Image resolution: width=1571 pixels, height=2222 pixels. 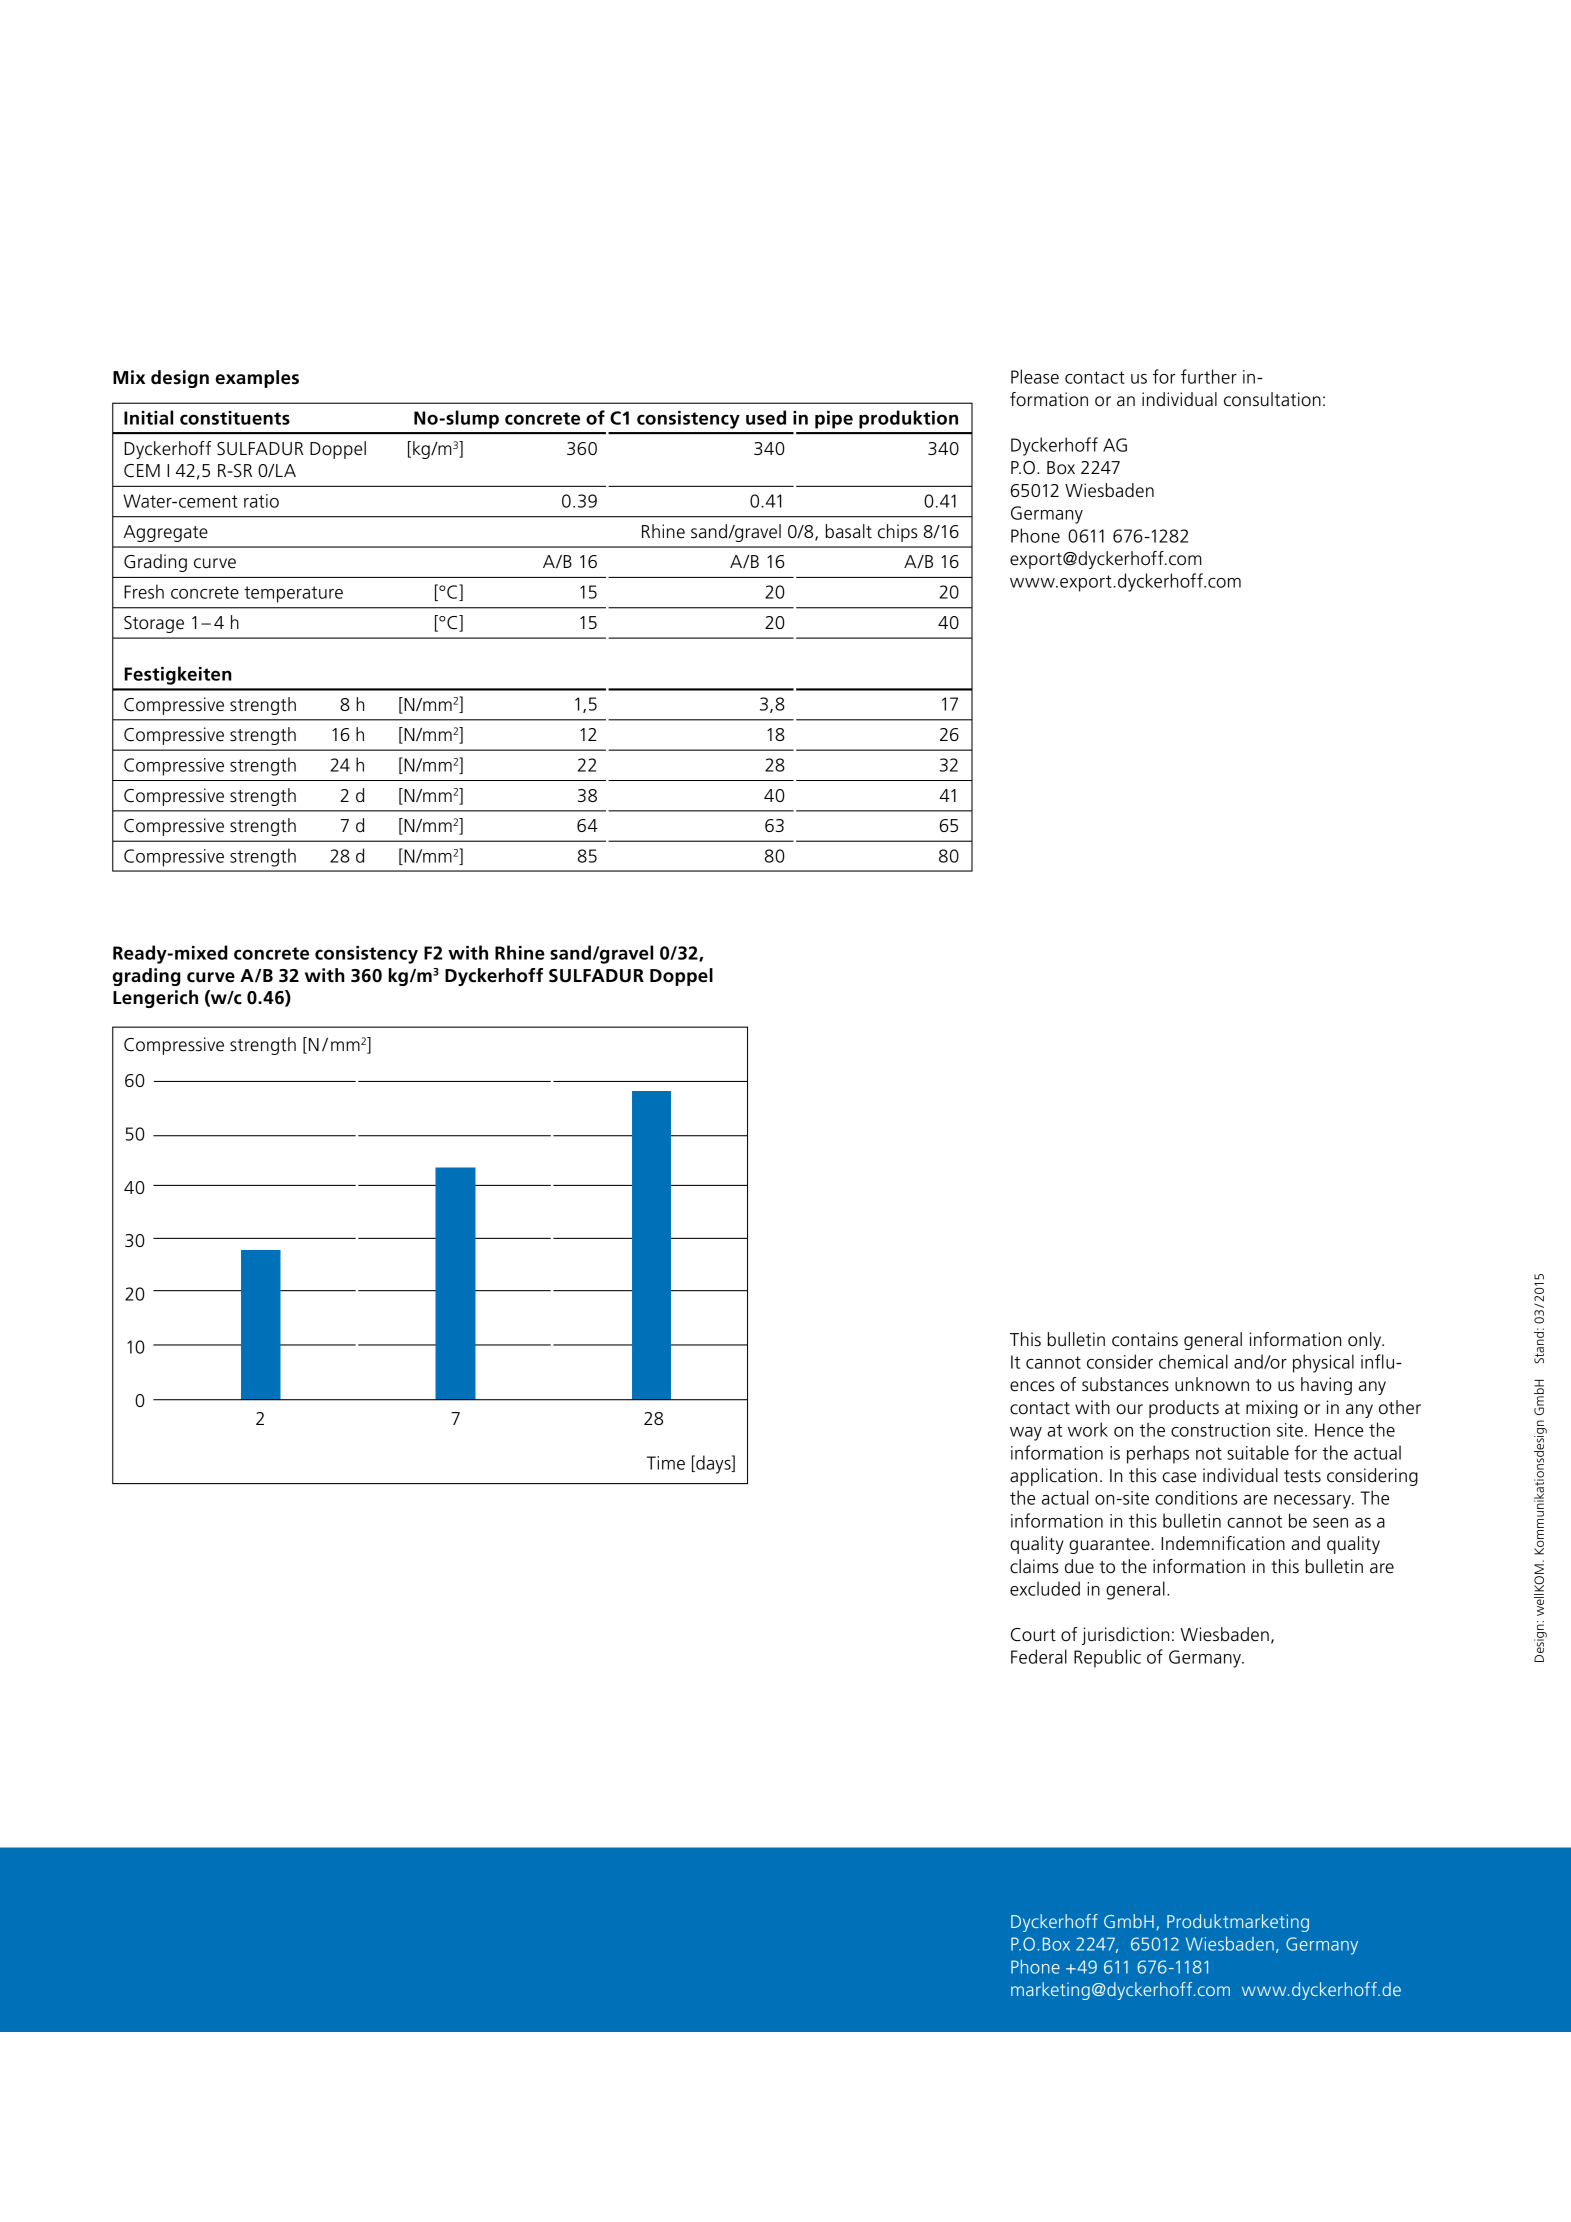 I want to click on only, so click(x=1366, y=1341).
